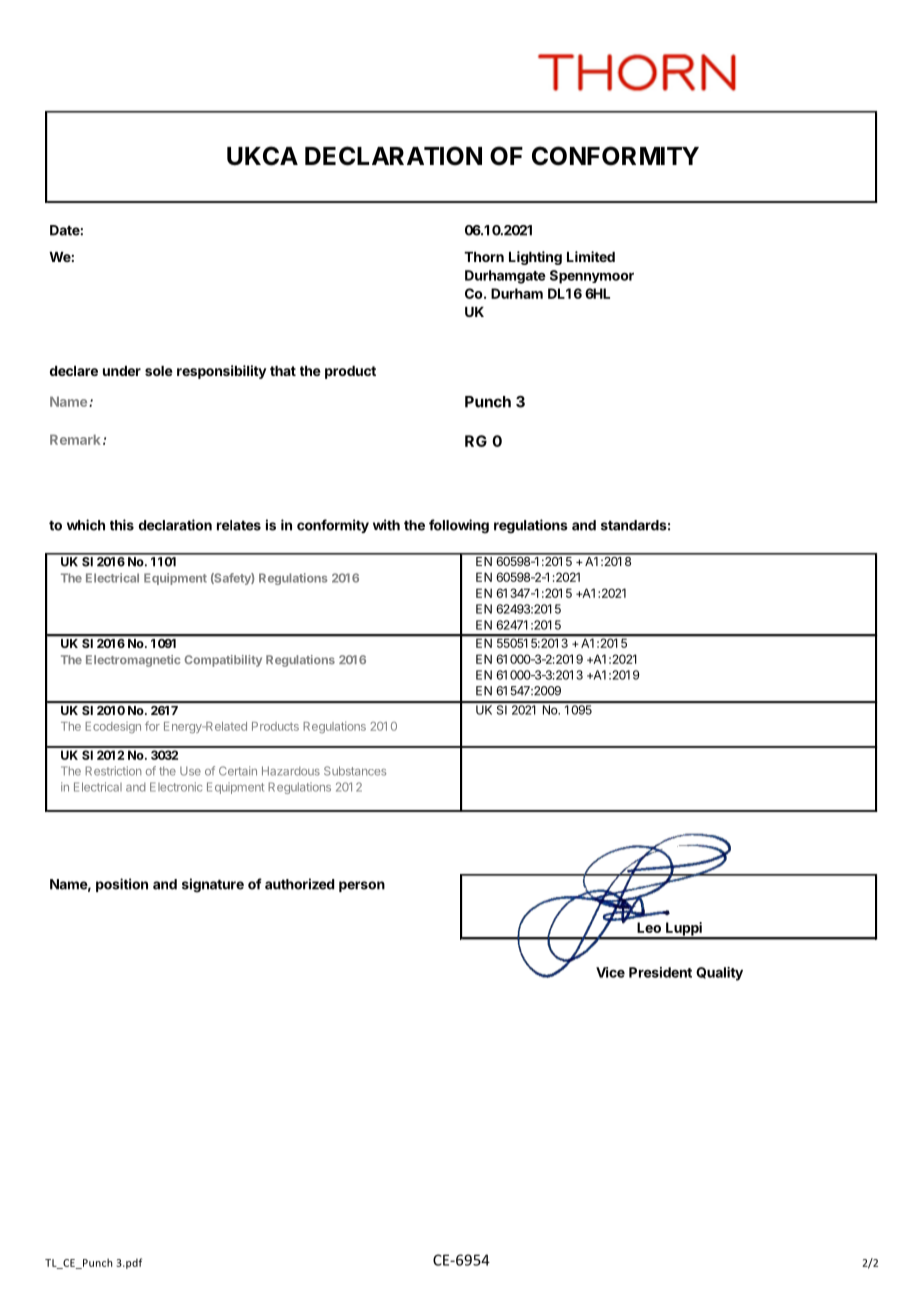 This image has height=1308, width=924. What do you see at coordinates (591, 256) in the image?
I see `Limited` at bounding box center [591, 256].
